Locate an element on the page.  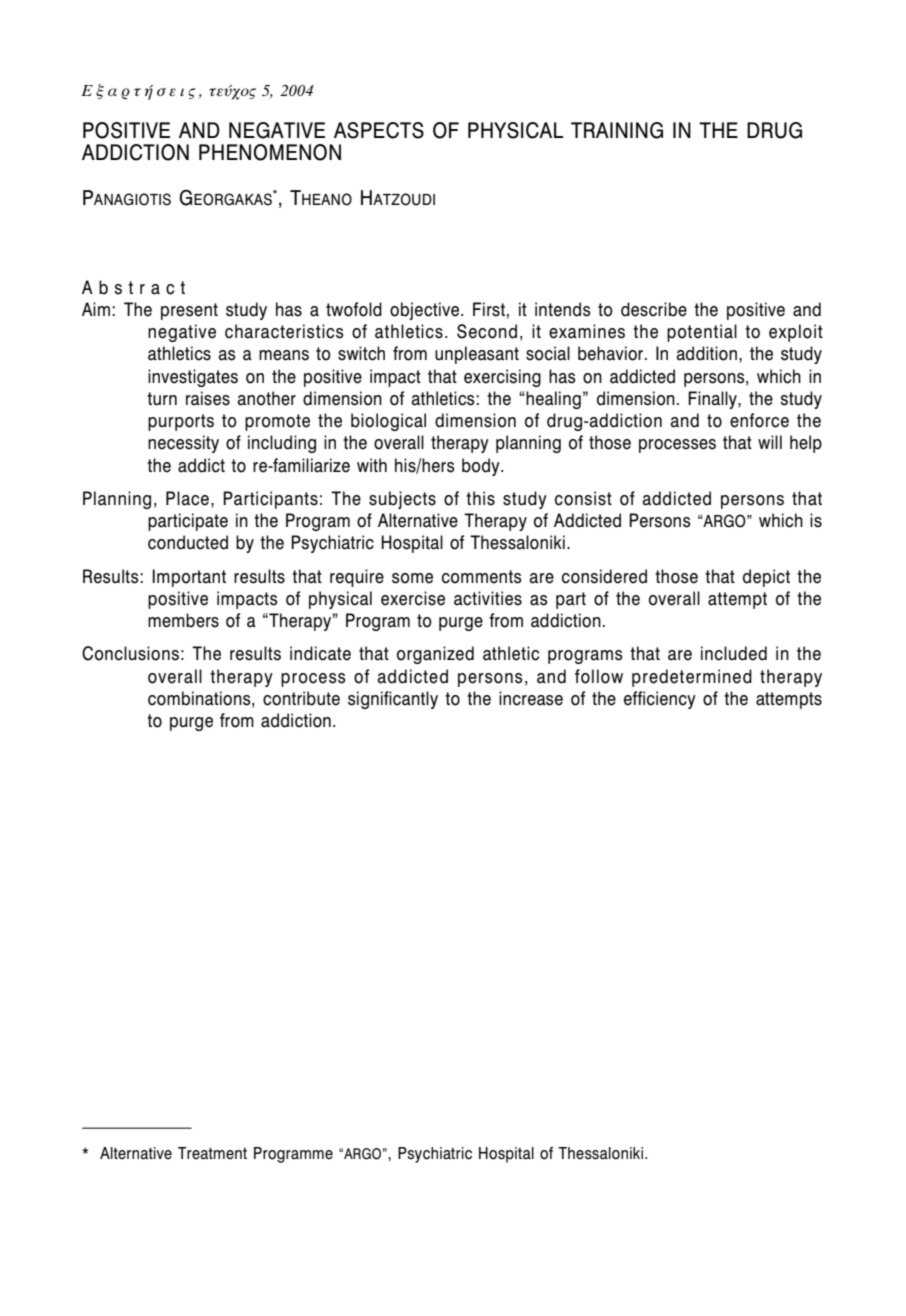
Finally is located at coordinates (713, 400).
